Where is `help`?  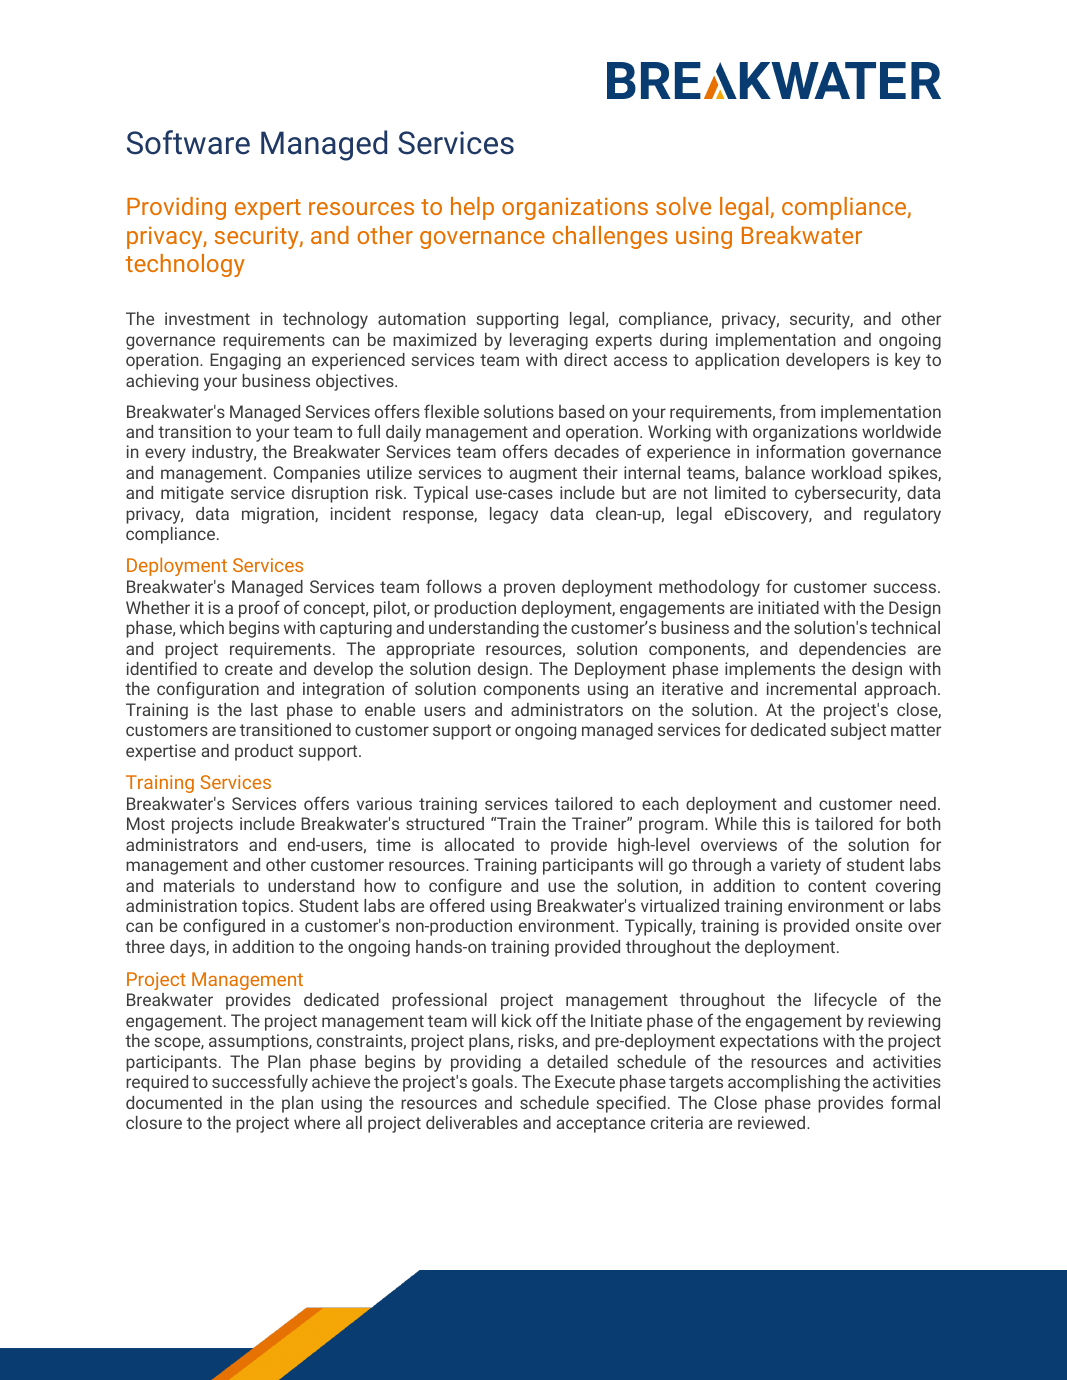 help is located at coordinates (472, 208).
